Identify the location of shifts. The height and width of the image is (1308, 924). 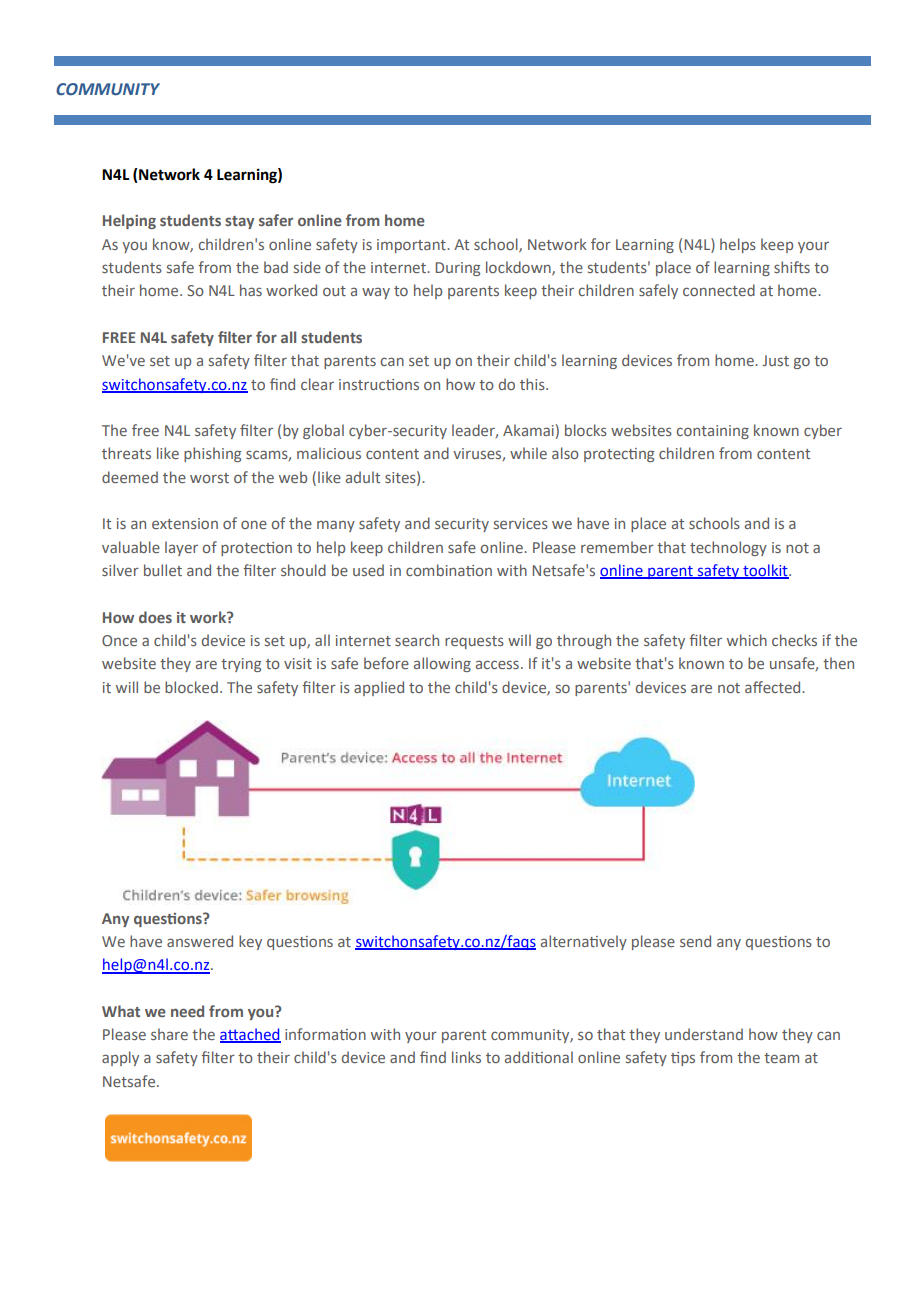
(792, 267).
